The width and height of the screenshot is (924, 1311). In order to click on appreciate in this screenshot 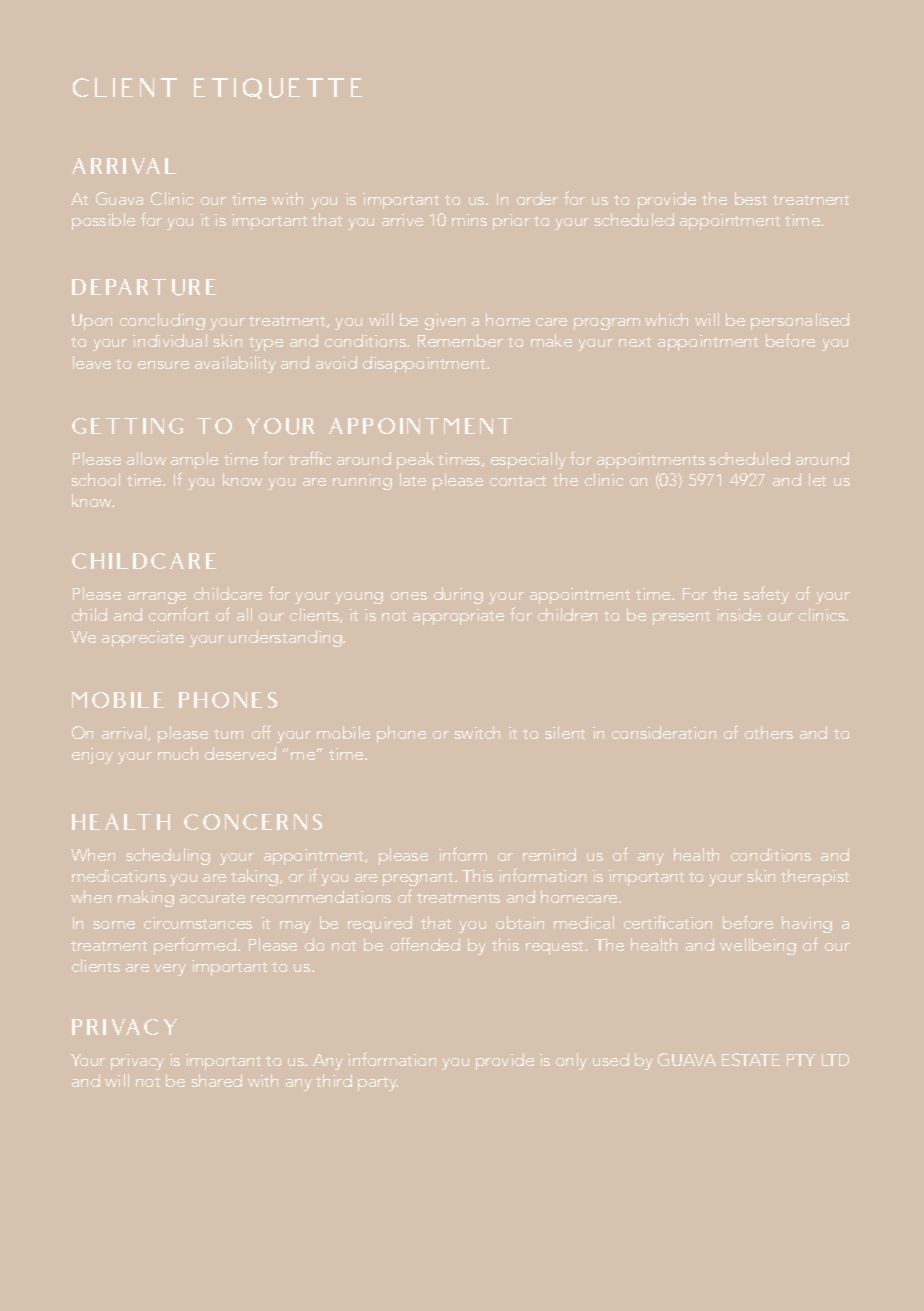, I will do `click(143, 639)`.
